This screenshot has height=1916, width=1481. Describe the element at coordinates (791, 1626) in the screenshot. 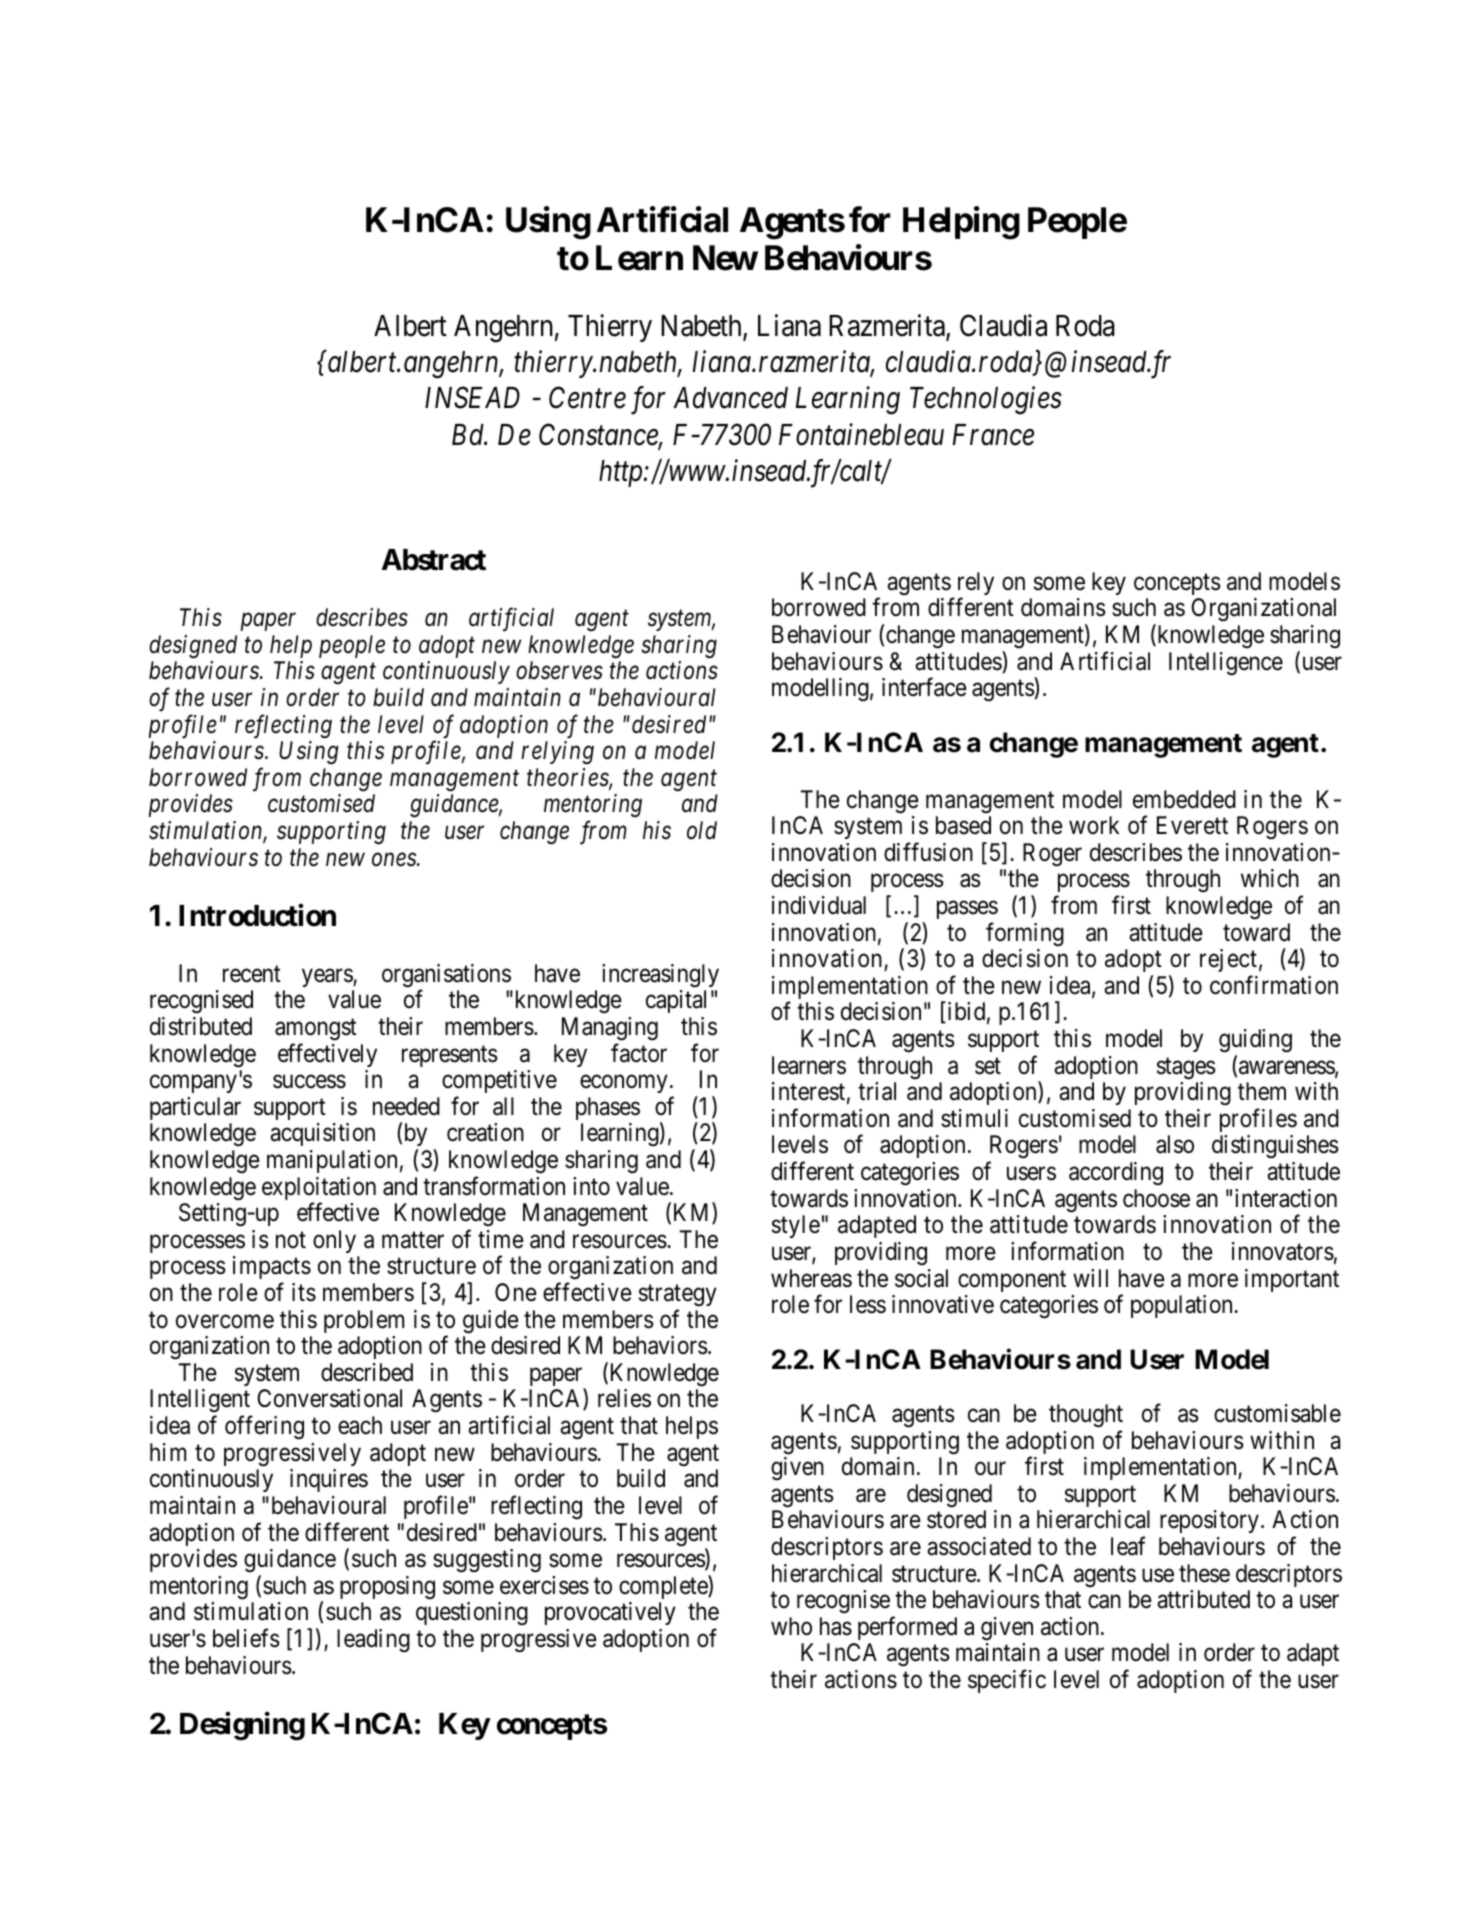

I see `who` at that location.
